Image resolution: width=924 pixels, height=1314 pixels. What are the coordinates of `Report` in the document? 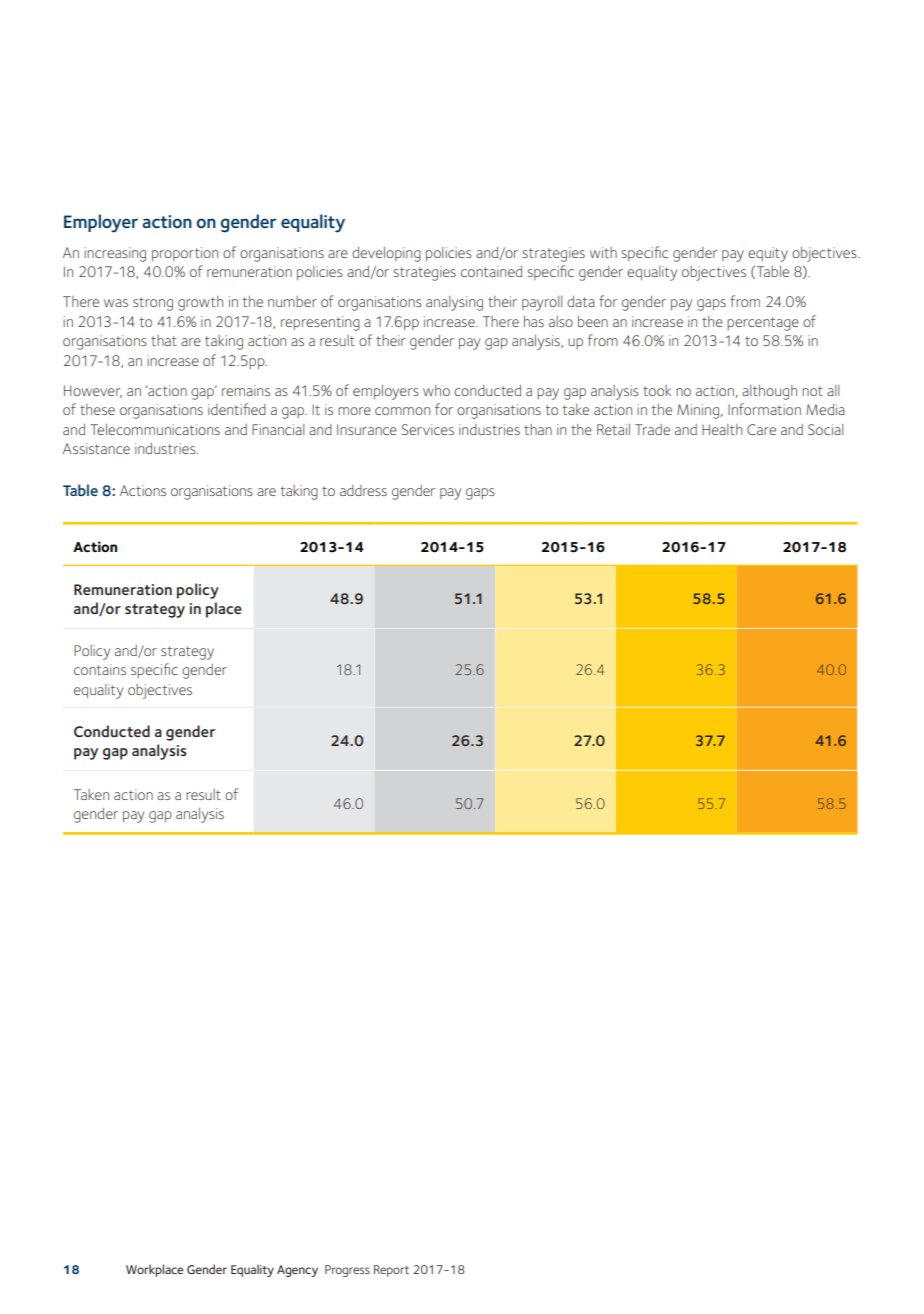 It's located at (391, 1271).
